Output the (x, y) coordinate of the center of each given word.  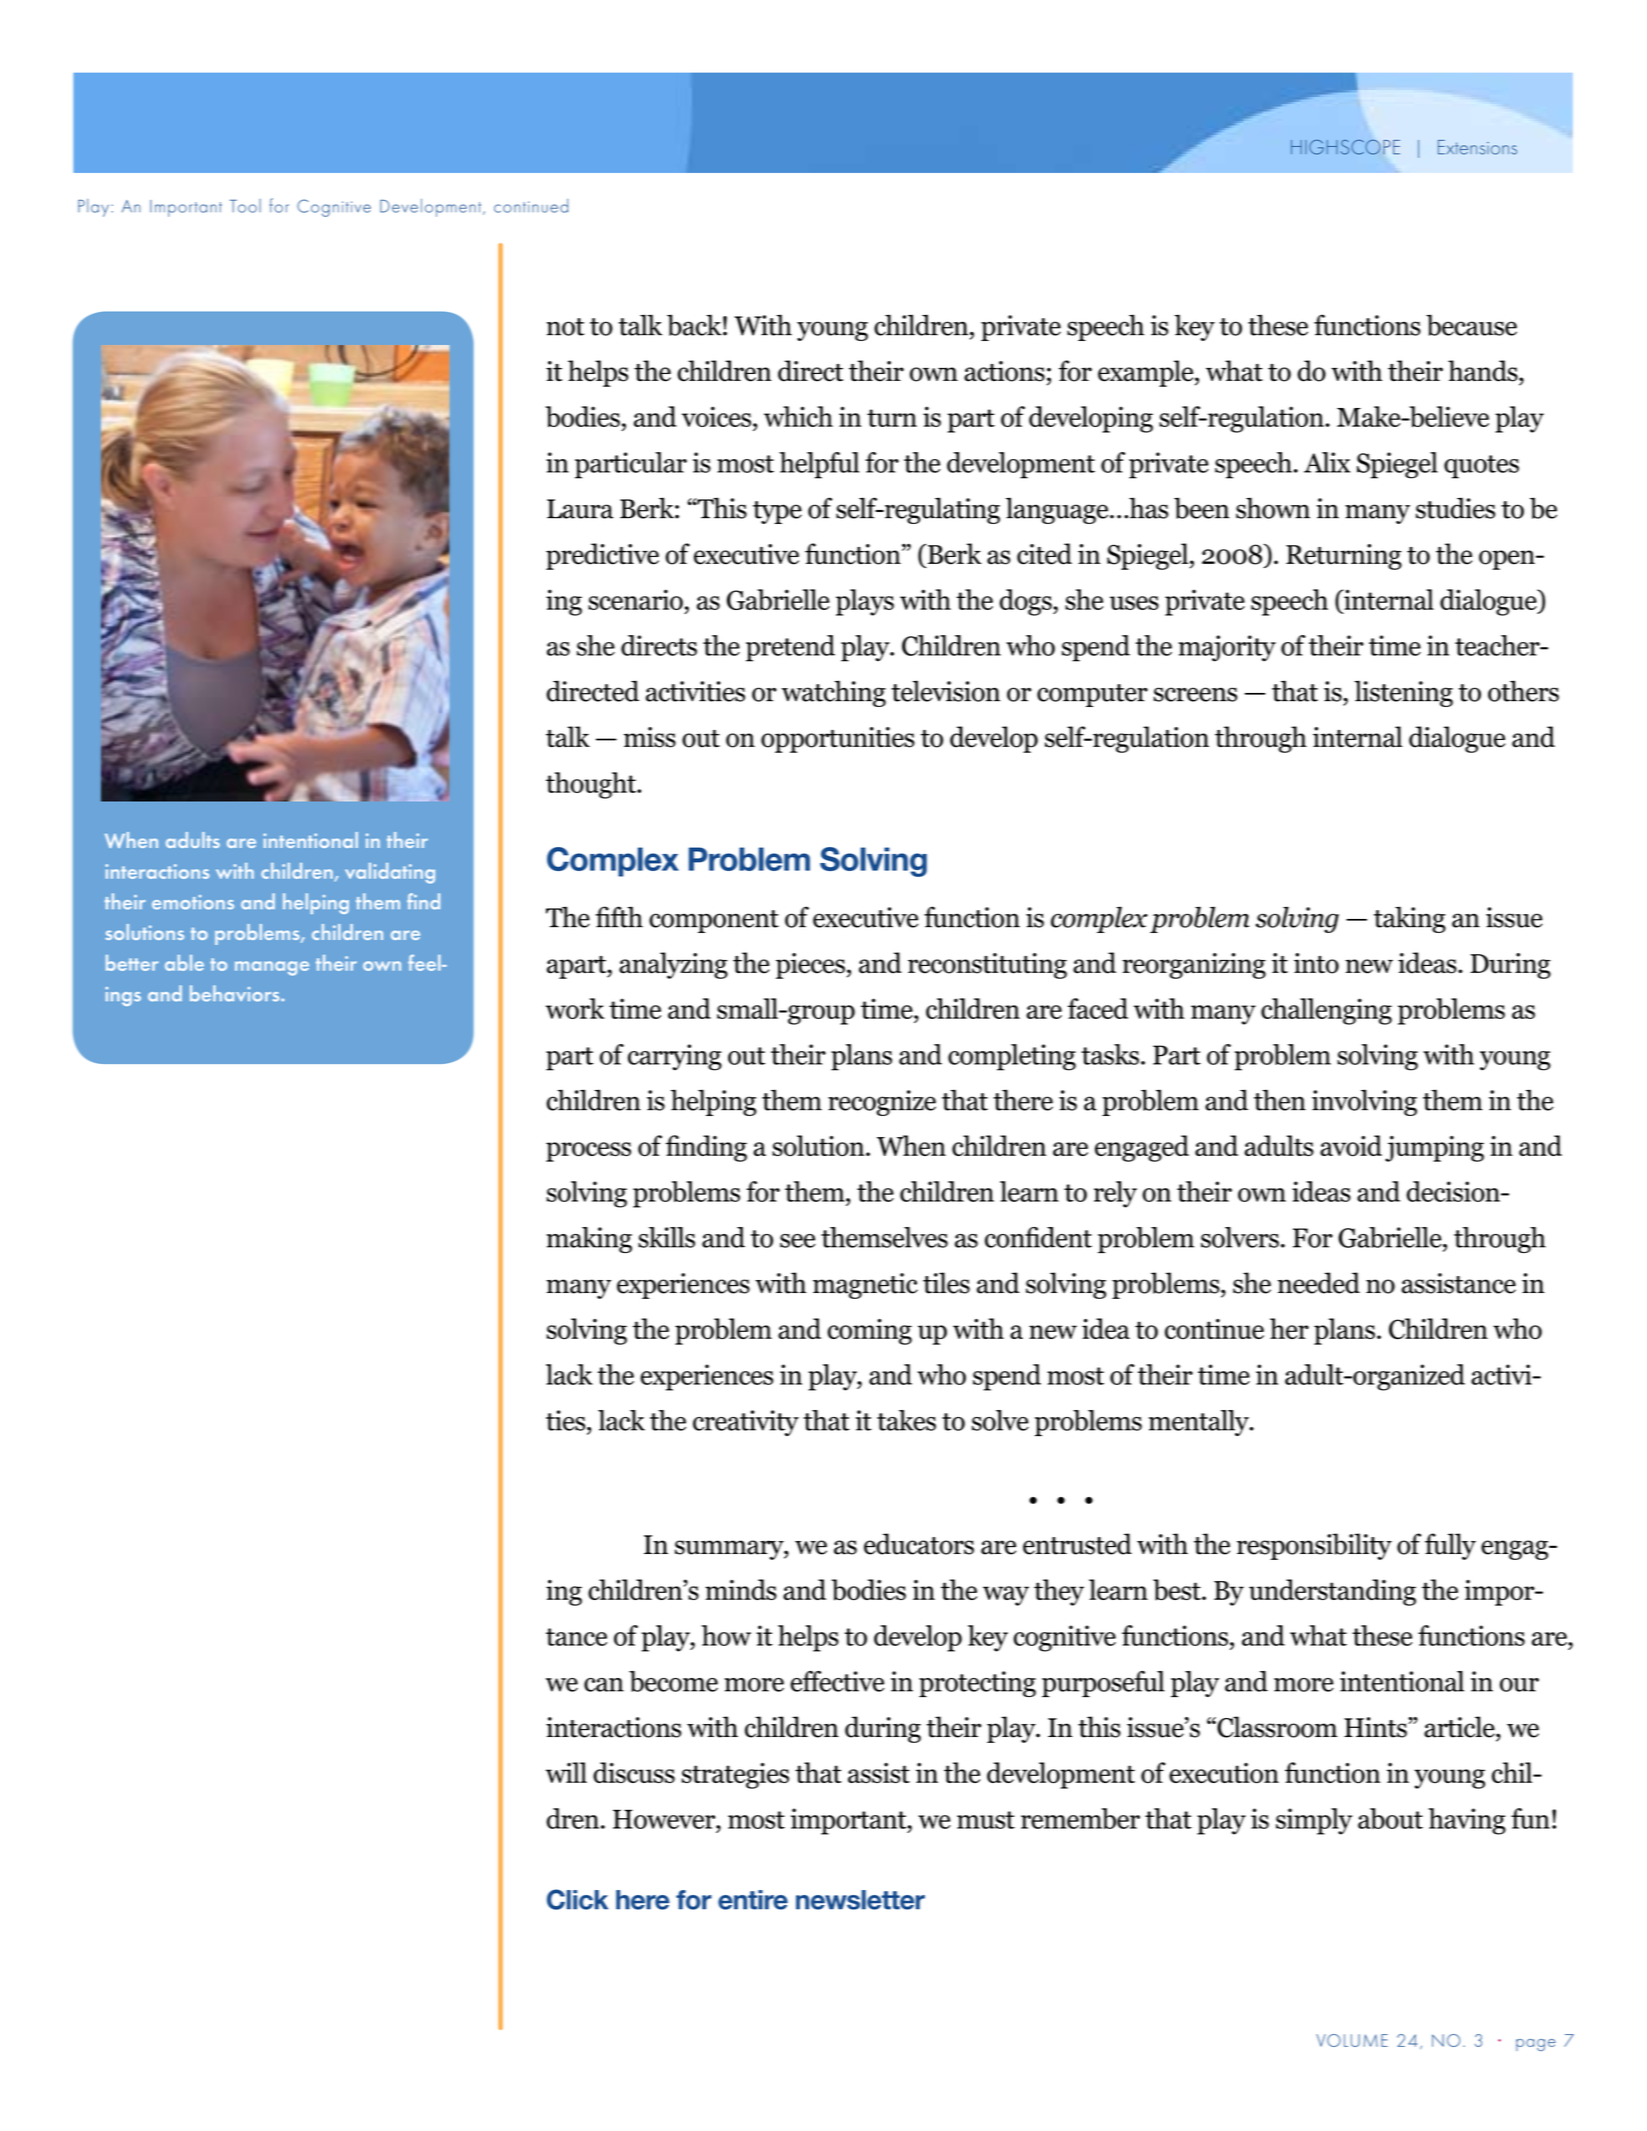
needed (1319, 1283)
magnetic (865, 1286)
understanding (1332, 1592)
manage (272, 968)
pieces (810, 966)
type (777, 512)
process (588, 1152)
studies (1455, 508)
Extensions (1477, 147)
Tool (245, 206)
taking (1410, 919)
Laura (580, 509)
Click (577, 1899)
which (798, 416)
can (604, 1685)
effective (837, 1681)
